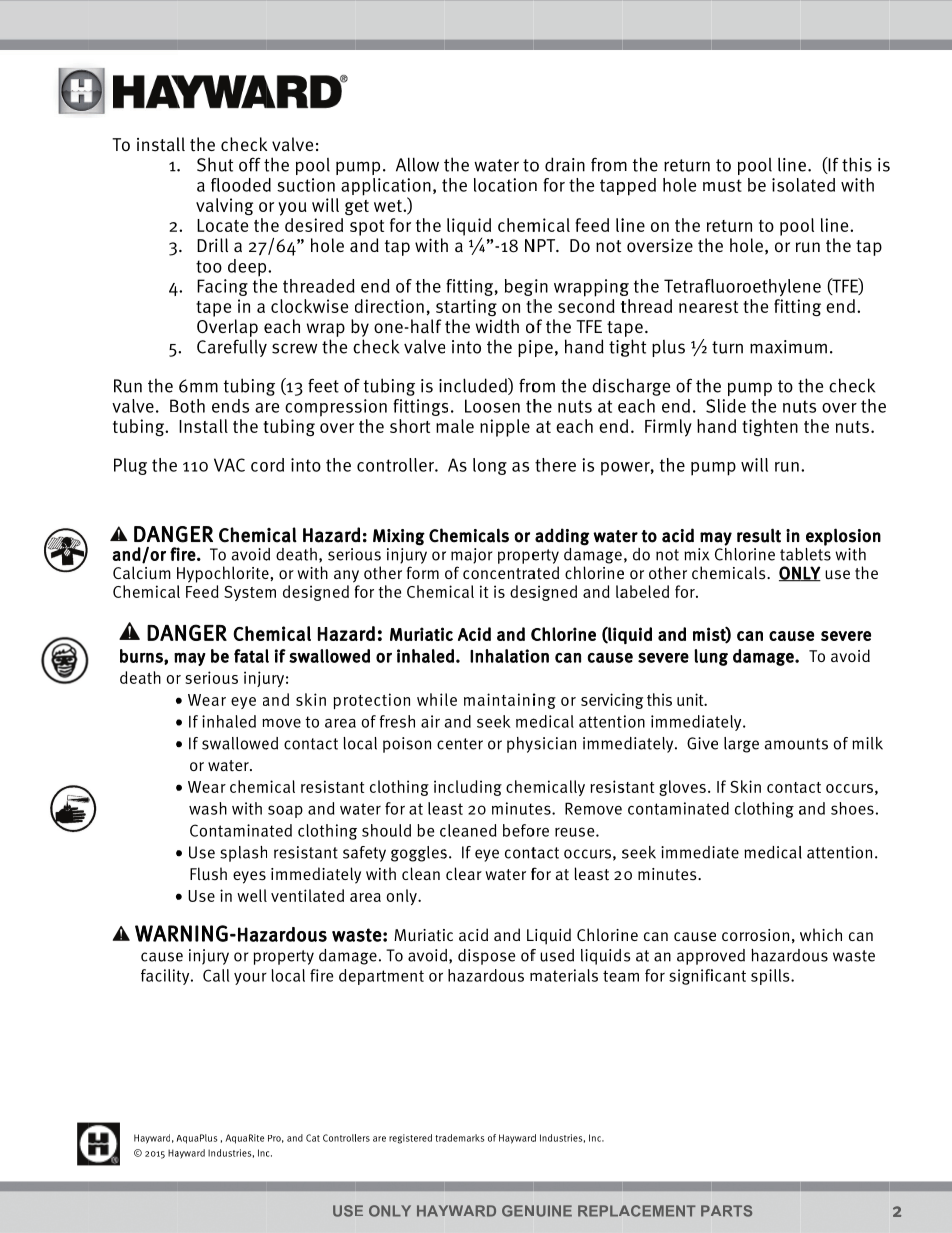  What do you see at coordinates (518, 1211) in the screenshot?
I see `GEN` at bounding box center [518, 1211].
